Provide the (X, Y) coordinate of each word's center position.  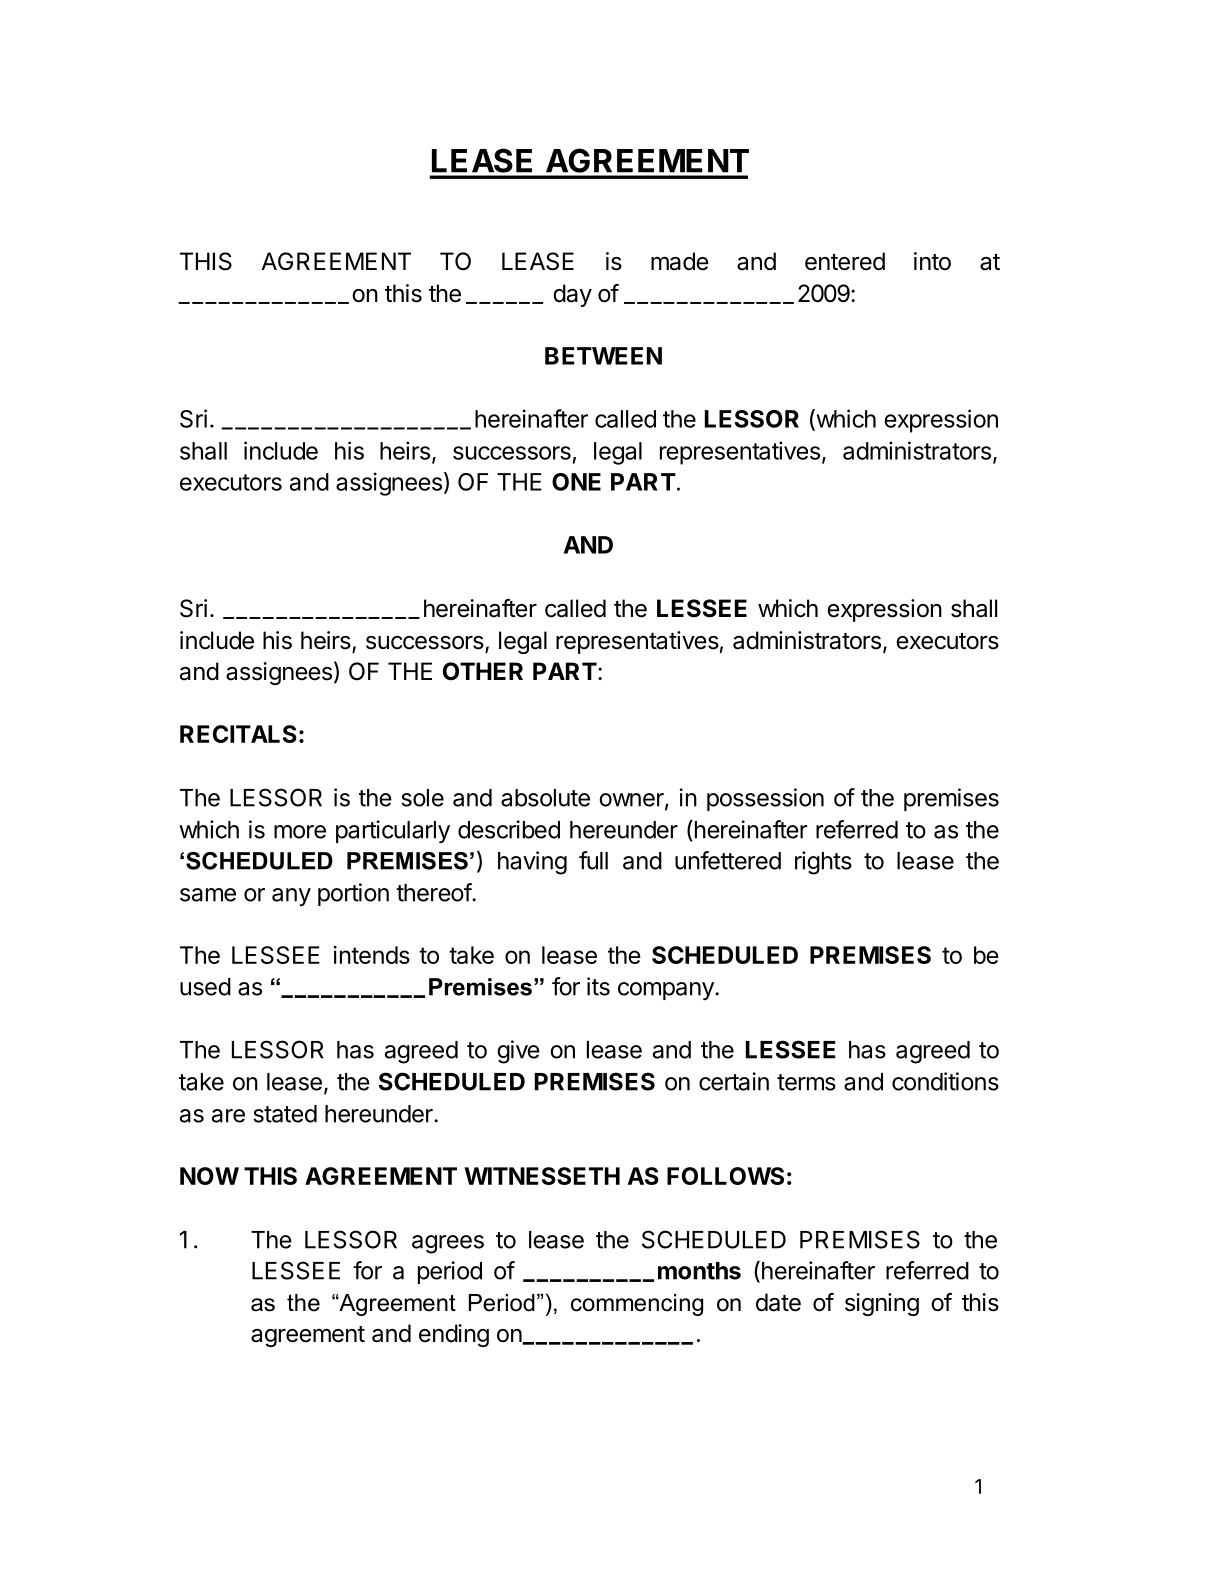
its (598, 986)
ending (454, 1335)
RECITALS (238, 734)
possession (765, 799)
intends (372, 955)
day (572, 295)
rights (823, 863)
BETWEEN (603, 356)
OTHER (483, 671)
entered (845, 261)
